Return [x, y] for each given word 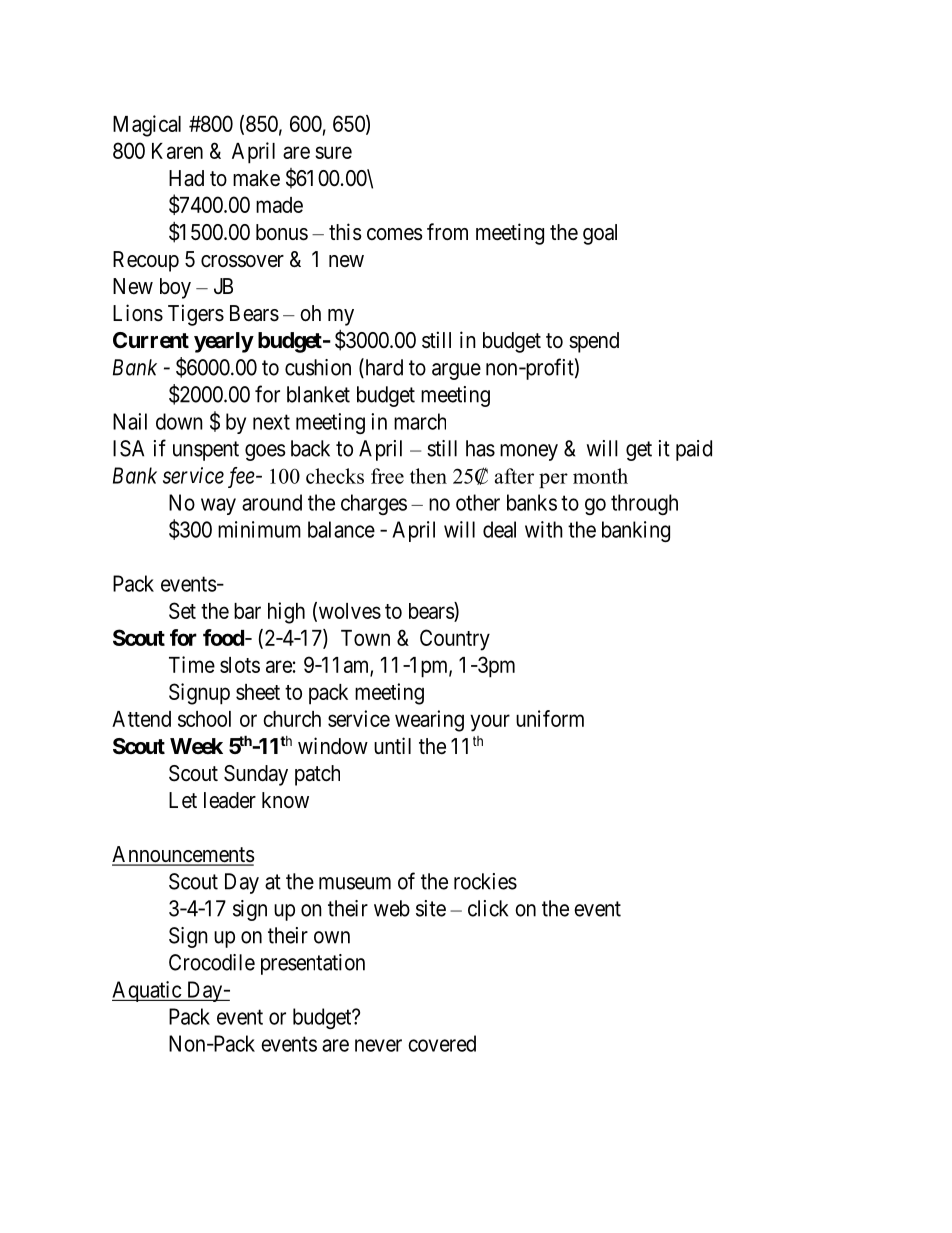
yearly [224, 342]
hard [383, 368]
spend [594, 342]
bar [247, 611]
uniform [550, 718]
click [488, 908]
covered [442, 1043]
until [392, 745]
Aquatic [147, 991]
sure [333, 152]
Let [183, 800]
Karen [177, 151]
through [644, 504]
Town [365, 638]
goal [600, 234]
